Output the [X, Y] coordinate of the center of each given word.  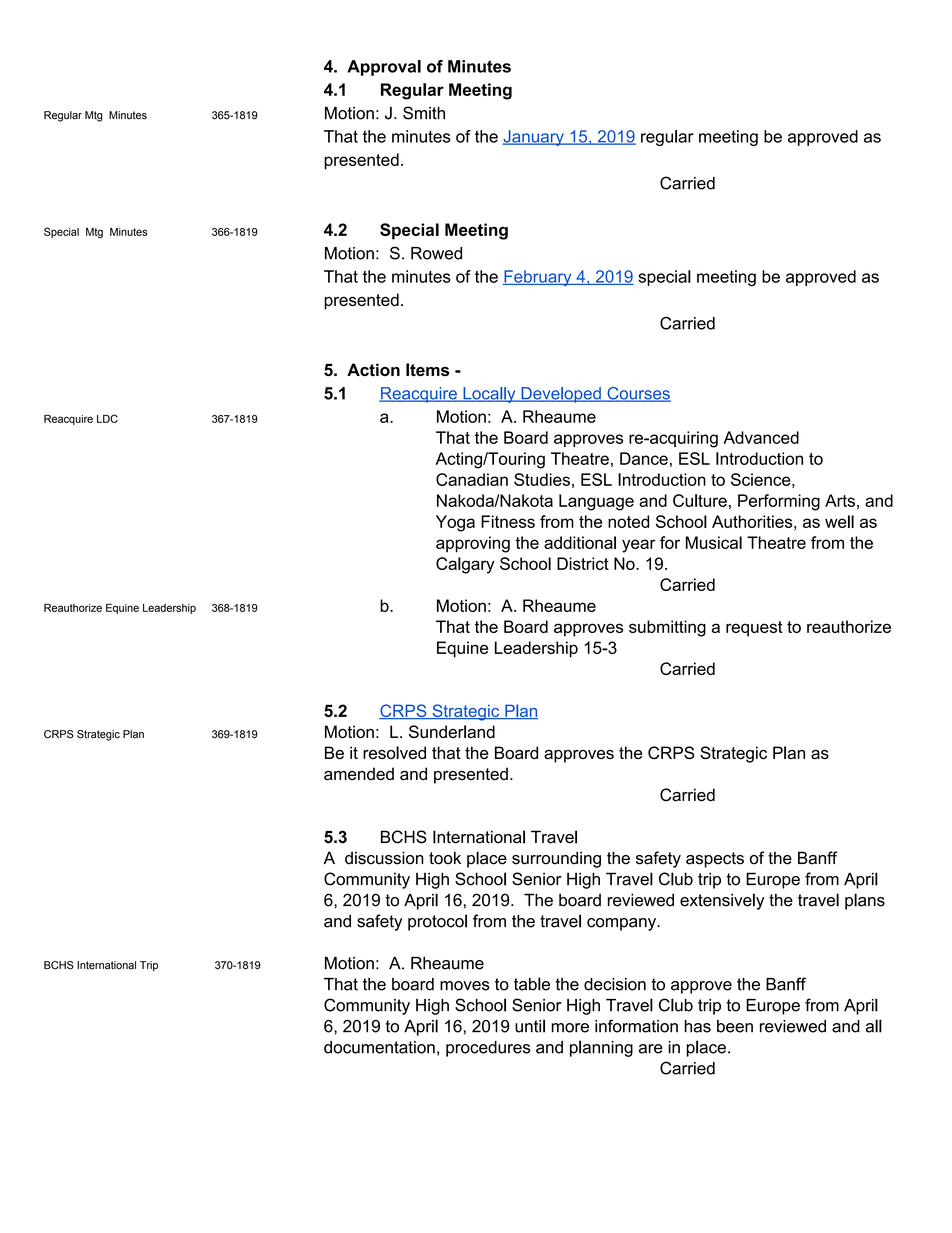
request [754, 629]
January [534, 138]
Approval [384, 68]
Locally [489, 395]
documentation [379, 1047]
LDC [107, 418]
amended [359, 774]
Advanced [761, 437]
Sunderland [452, 731]
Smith [424, 113]
